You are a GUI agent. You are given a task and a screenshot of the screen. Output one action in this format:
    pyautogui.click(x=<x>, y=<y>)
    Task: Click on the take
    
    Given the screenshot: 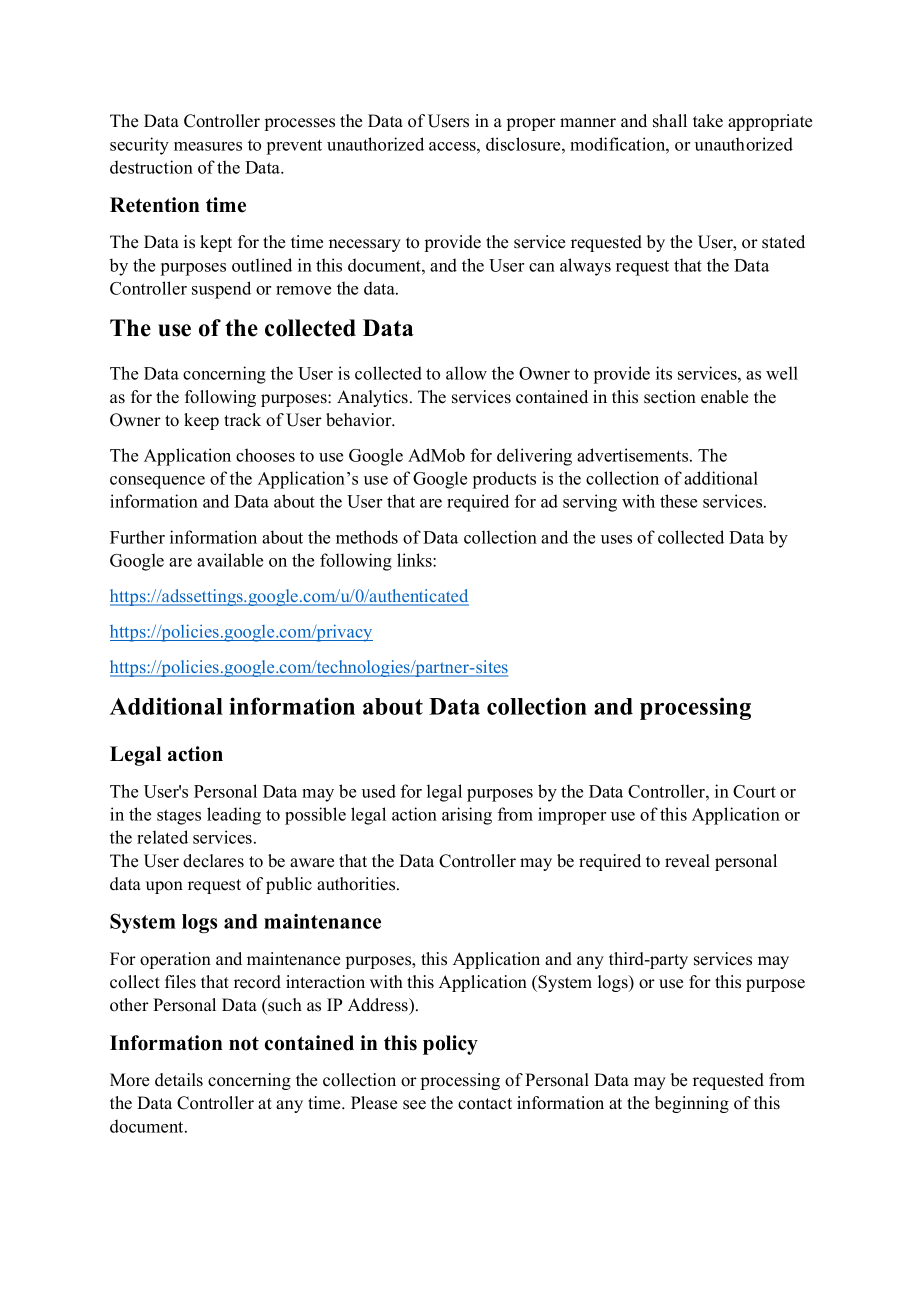 What is the action you would take?
    pyautogui.click(x=708, y=121)
